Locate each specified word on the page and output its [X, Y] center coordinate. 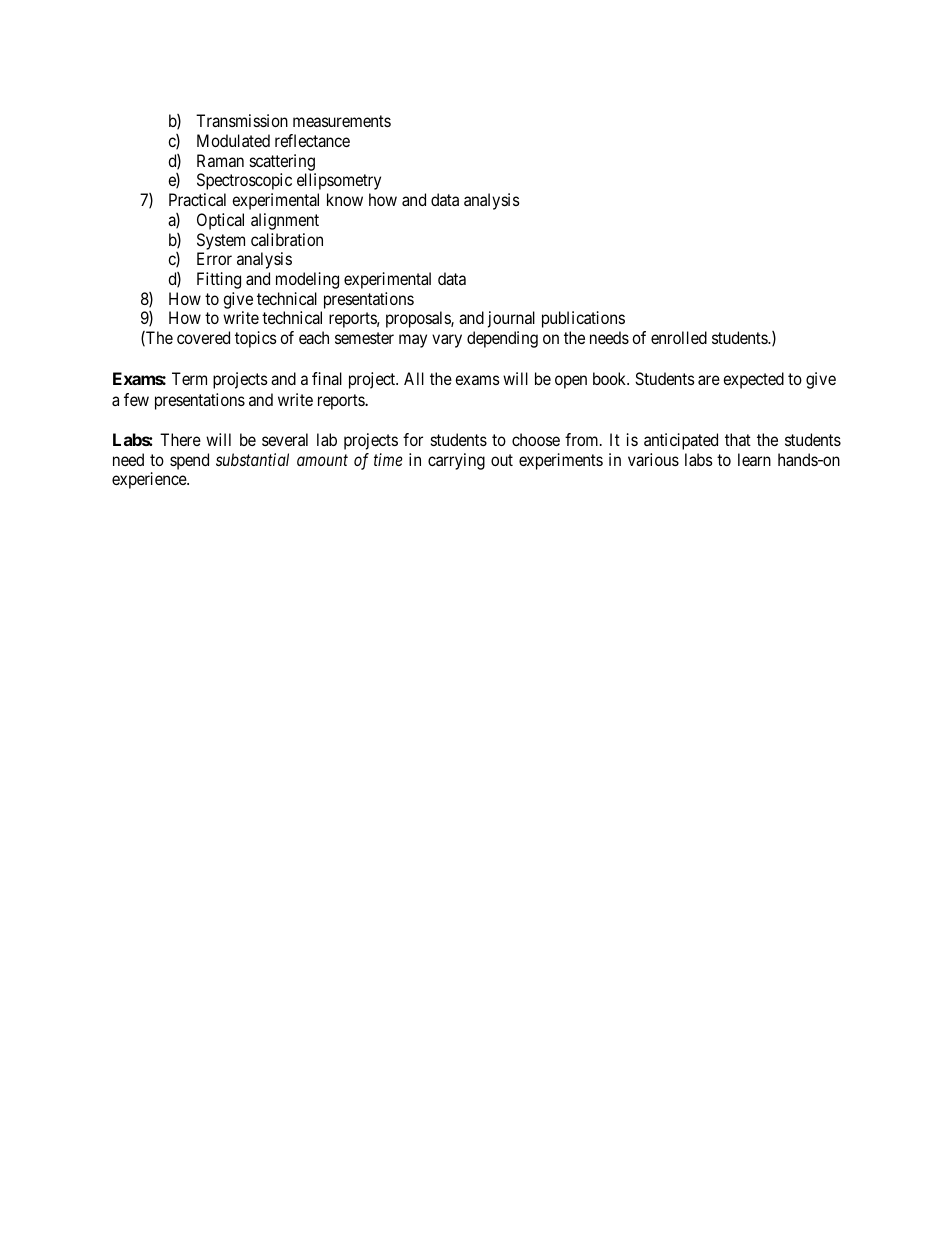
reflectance [312, 140]
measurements [342, 121]
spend [189, 461]
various [653, 459]
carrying [456, 461]
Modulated [233, 140]
